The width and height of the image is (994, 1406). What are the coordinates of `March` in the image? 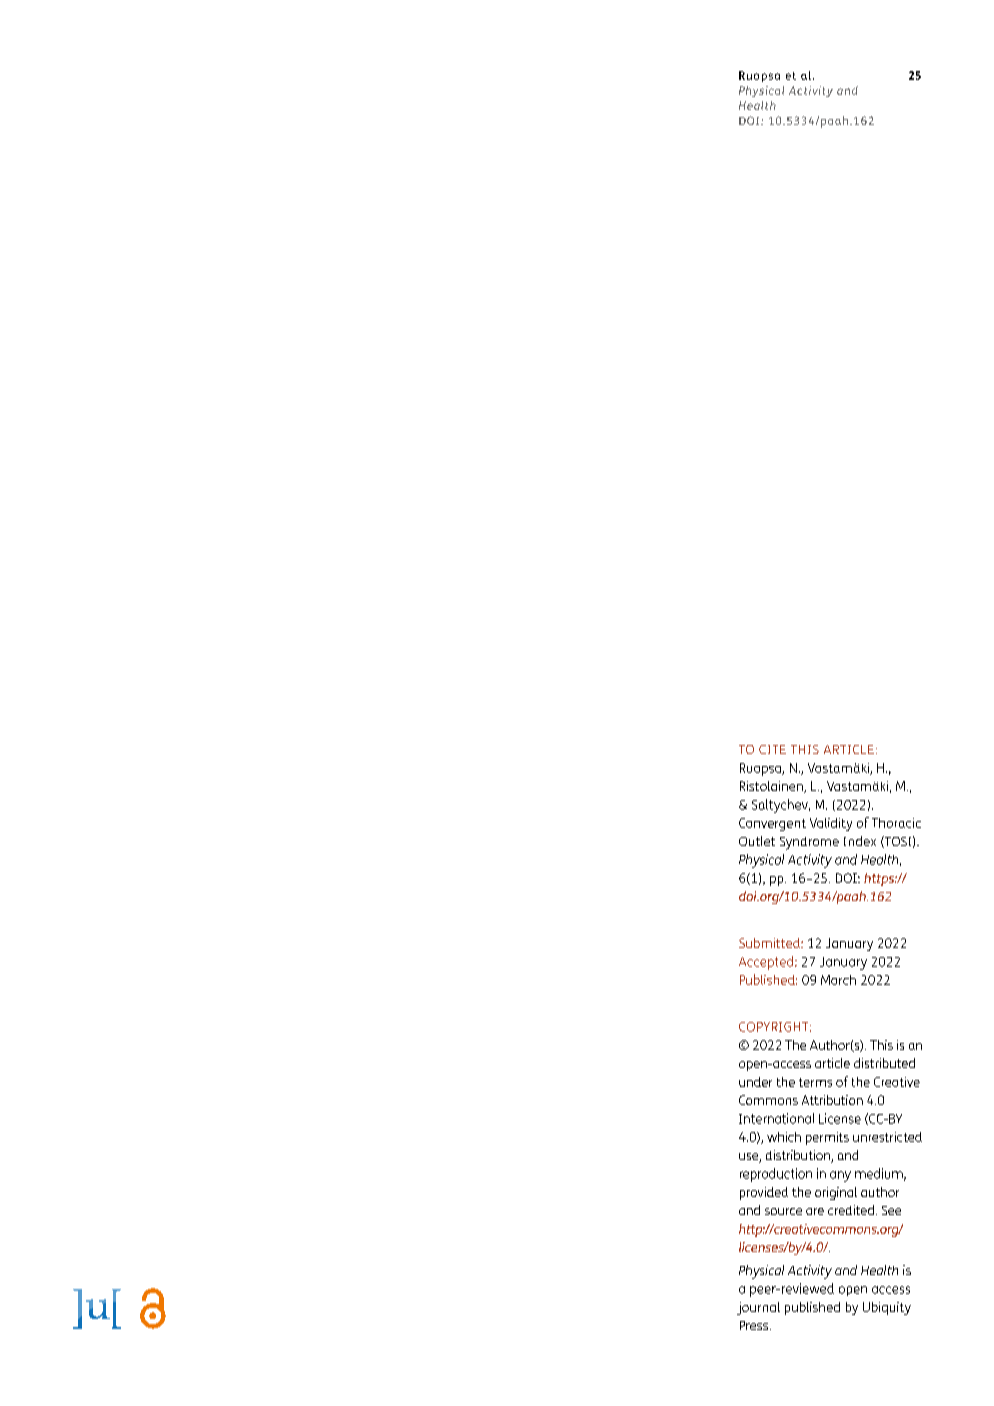 It's located at (838, 980).
